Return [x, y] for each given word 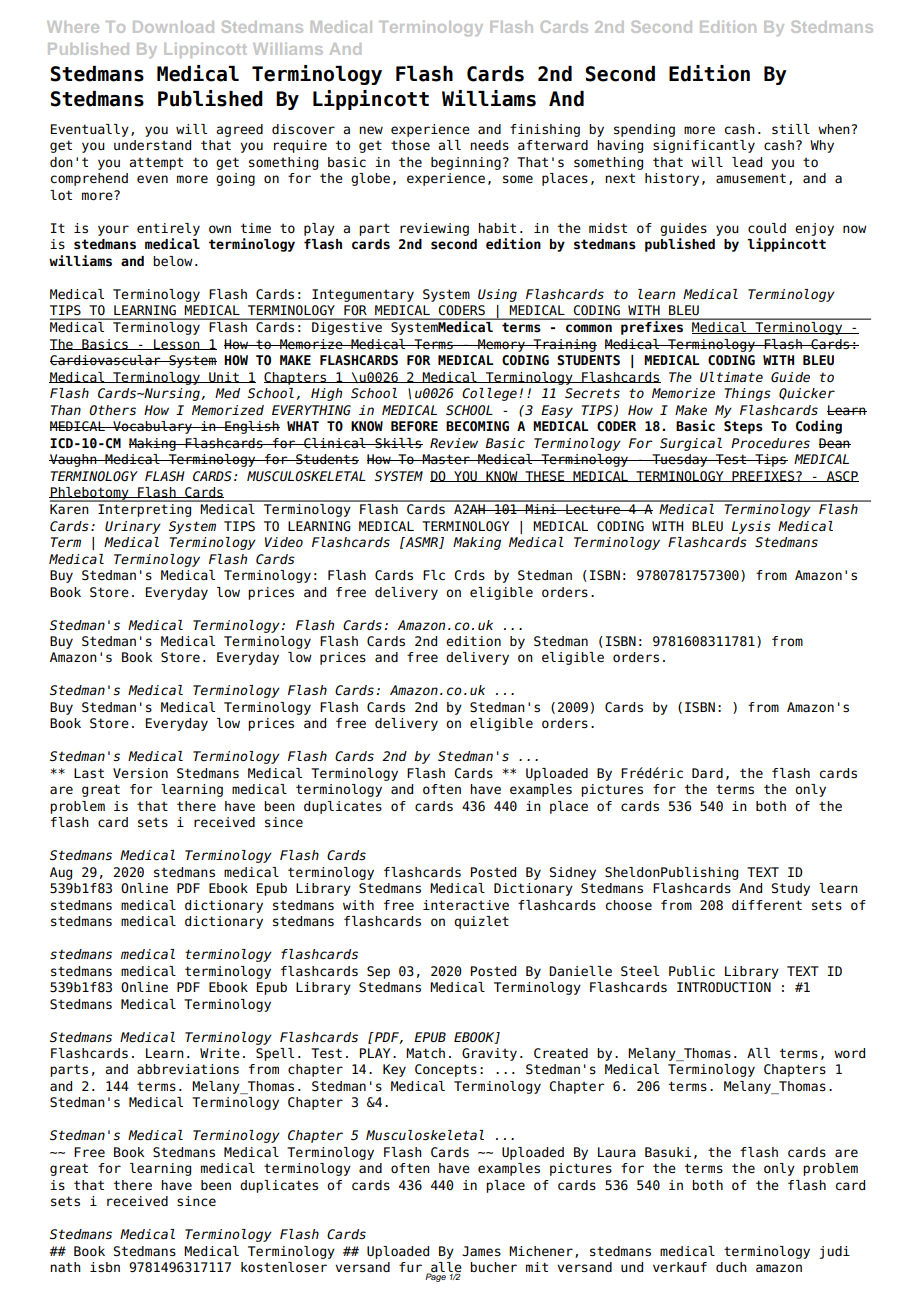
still [791, 129]
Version [140, 773]
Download [173, 27]
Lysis [751, 527]
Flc [434, 575]
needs [489, 145]
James [481, 1251]
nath [65, 1267]
